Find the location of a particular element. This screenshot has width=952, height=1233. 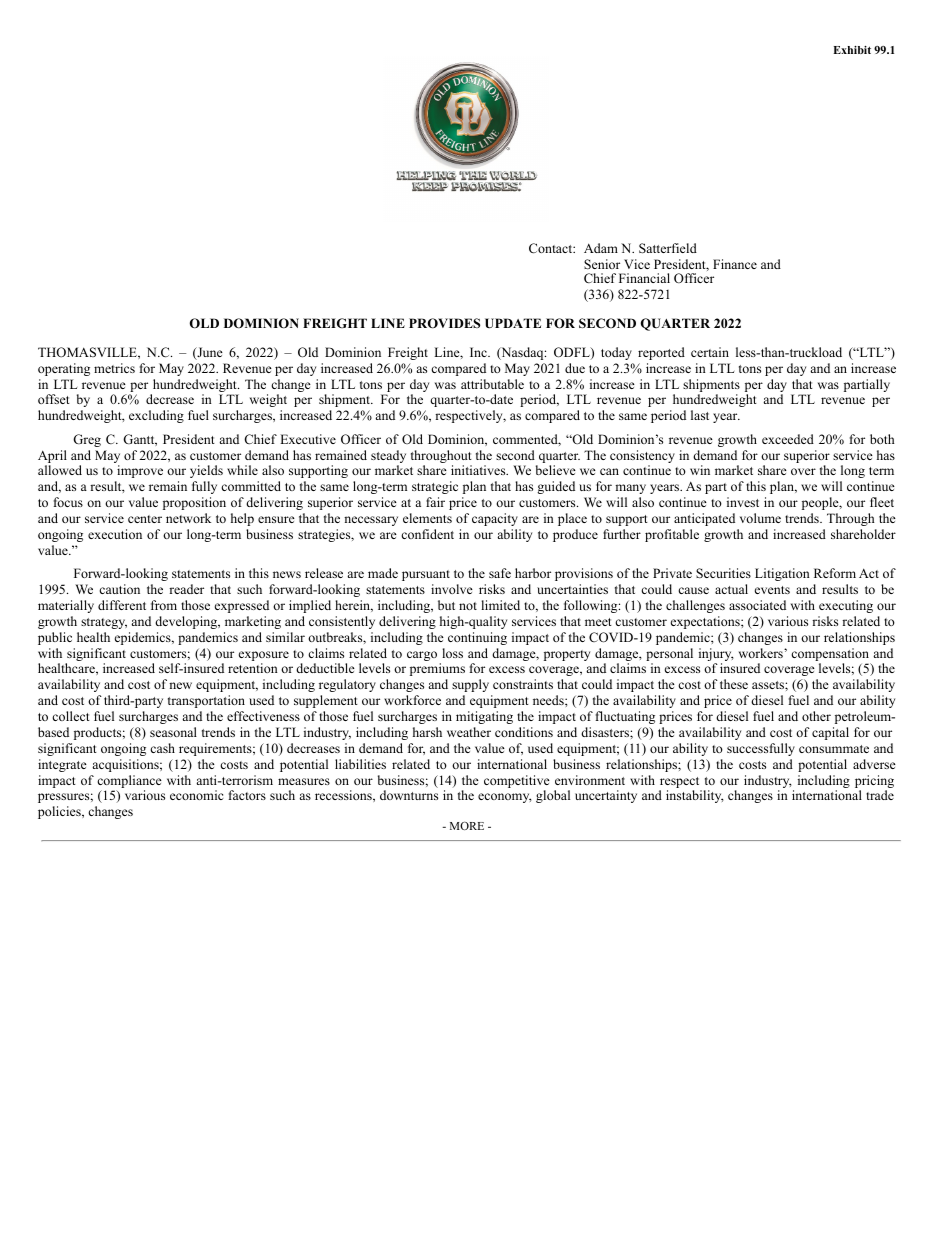

Satterfield is located at coordinates (668, 248).
